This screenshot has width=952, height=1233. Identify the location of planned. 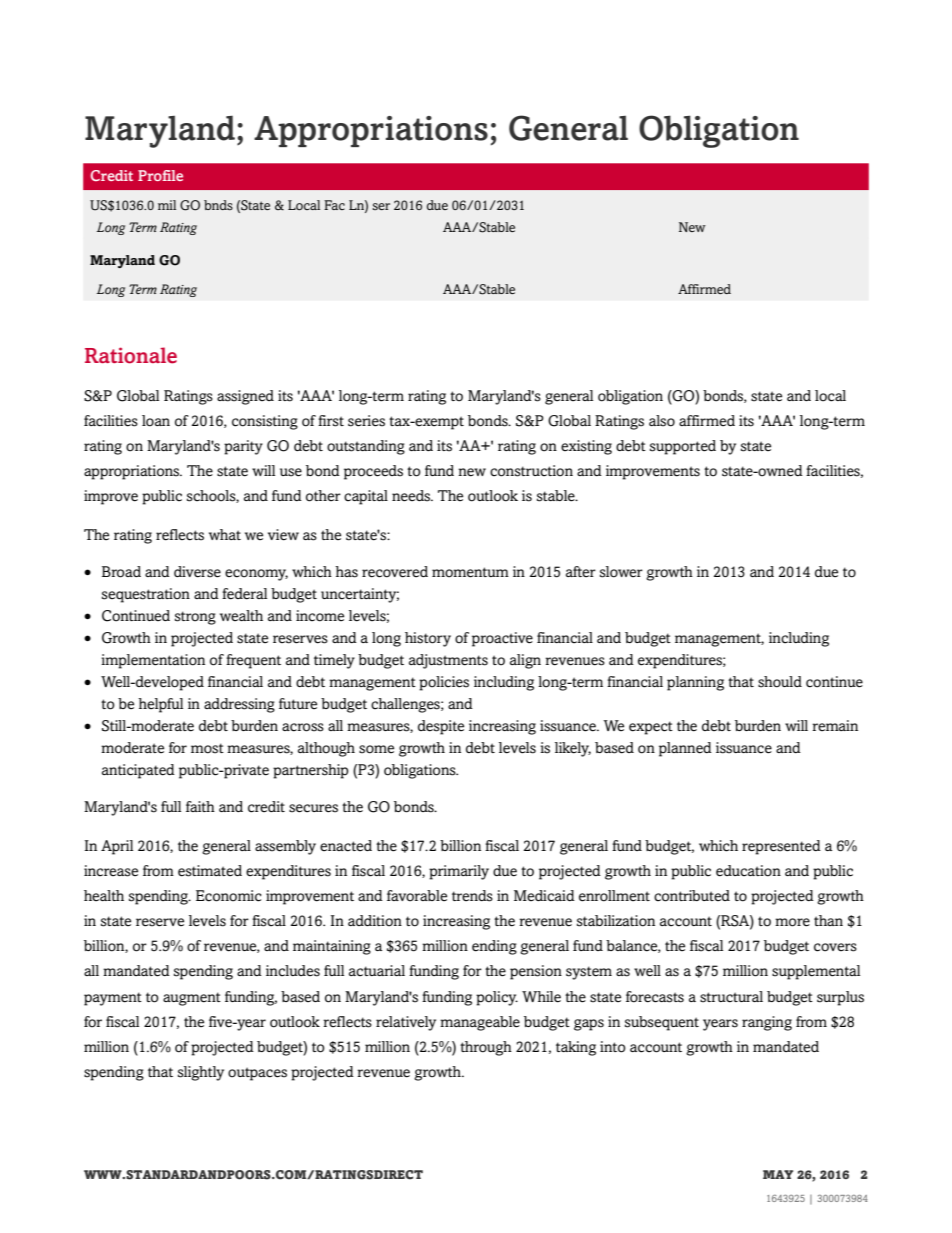
(685, 749).
